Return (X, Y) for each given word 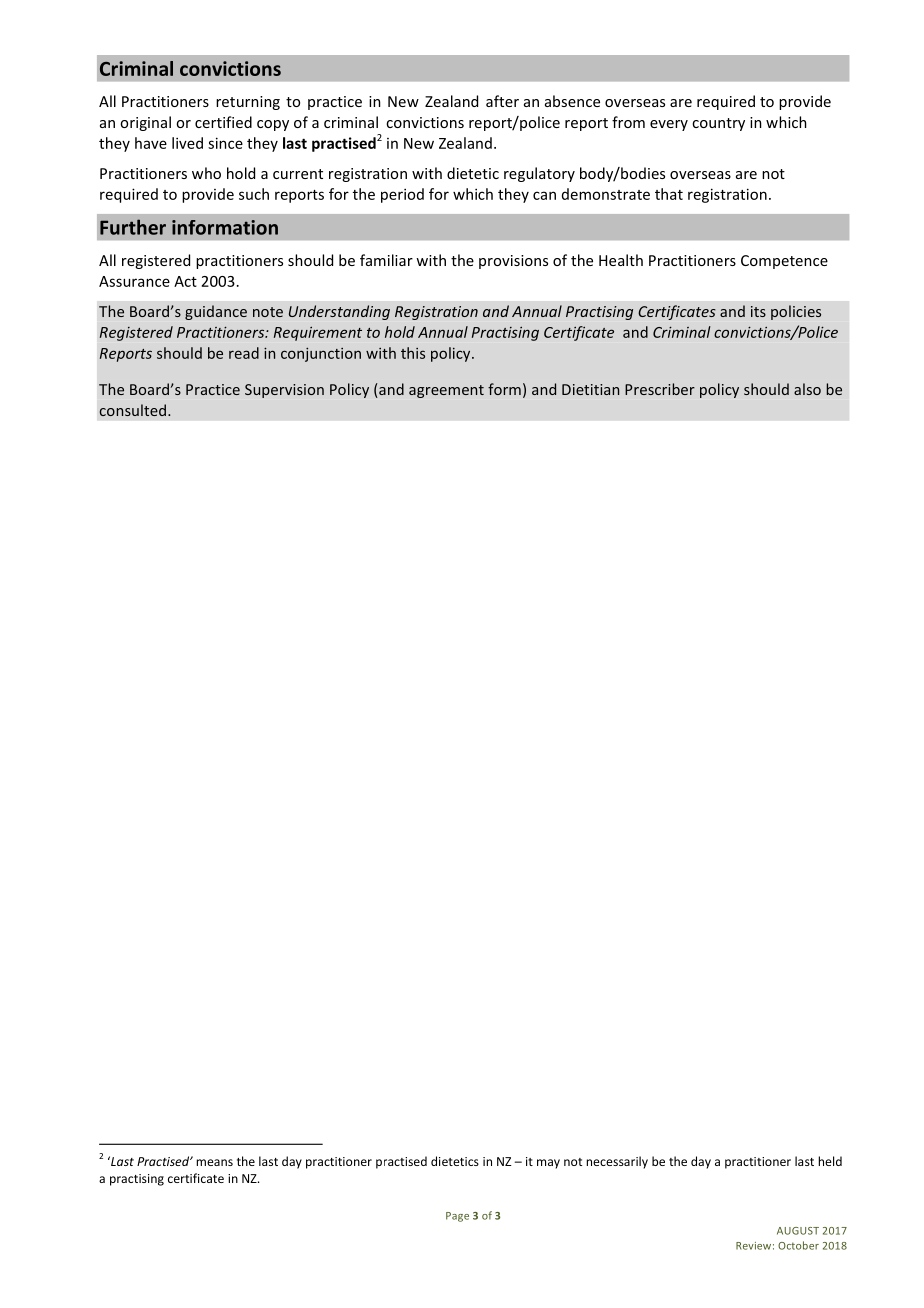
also (807, 389)
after (502, 101)
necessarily (617, 1162)
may (548, 1164)
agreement (446, 391)
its (758, 311)
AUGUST (798, 1231)
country (718, 124)
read (244, 353)
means (214, 1162)
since (225, 143)
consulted (133, 410)
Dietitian (590, 389)
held (830, 1161)
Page (457, 1217)
